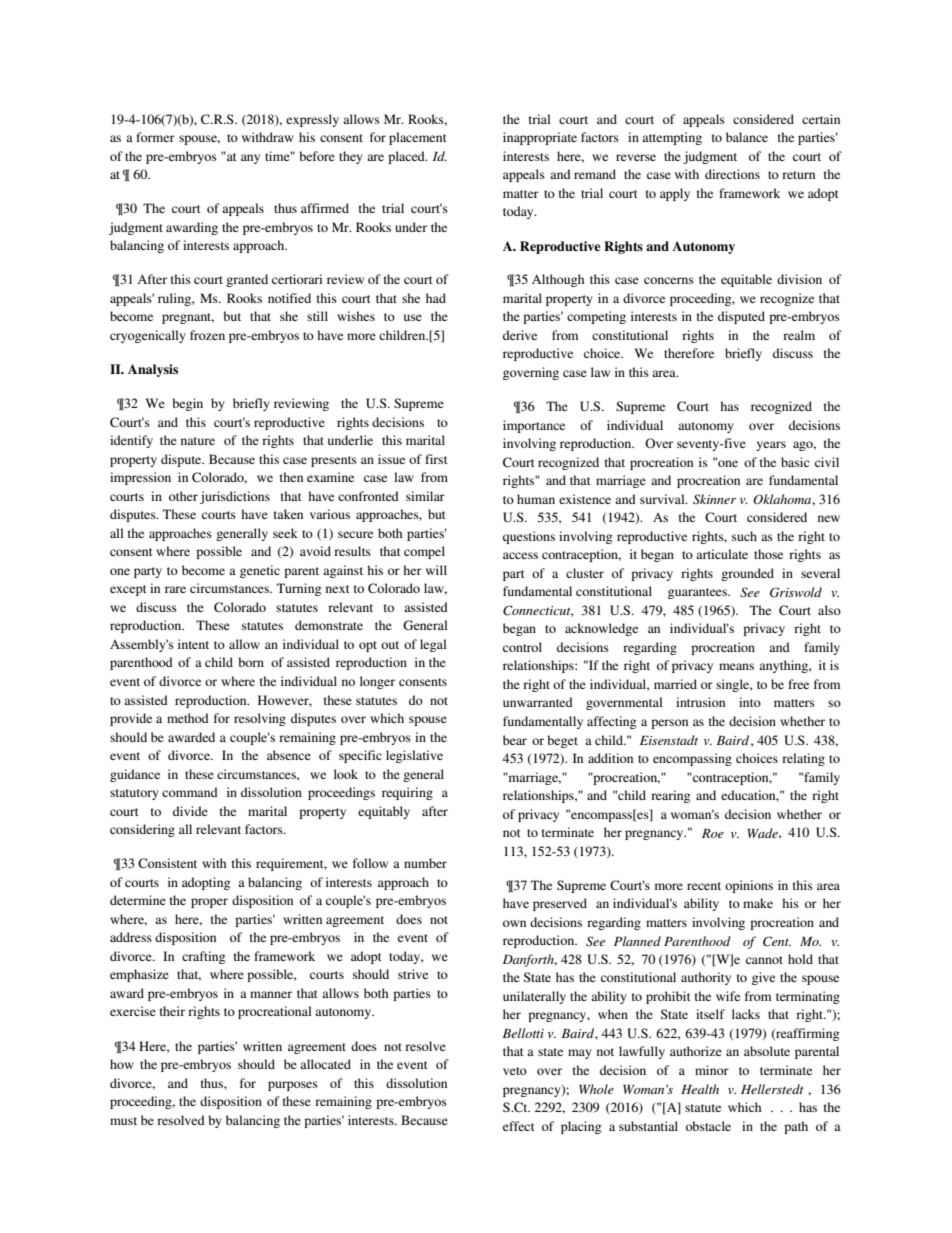 The height and width of the screenshot is (1233, 952). Describe the element at coordinates (747, 137) in the screenshot. I see `balance` at that location.
